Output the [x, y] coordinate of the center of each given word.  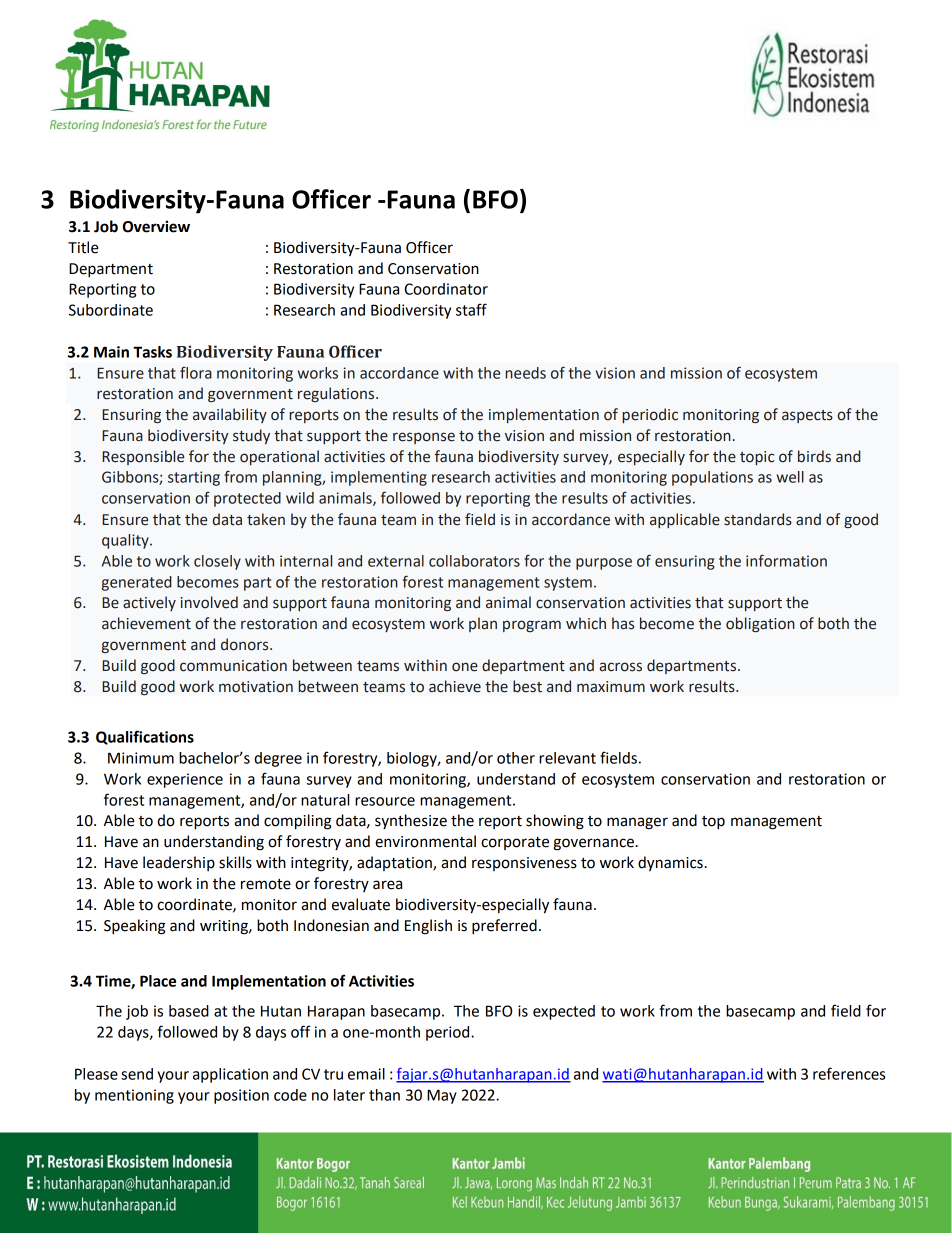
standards [758, 519]
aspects [807, 416]
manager [637, 823]
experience [185, 780]
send [137, 1074]
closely [217, 562]
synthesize [411, 821]
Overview [156, 226]
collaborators [474, 561]
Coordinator [446, 289]
